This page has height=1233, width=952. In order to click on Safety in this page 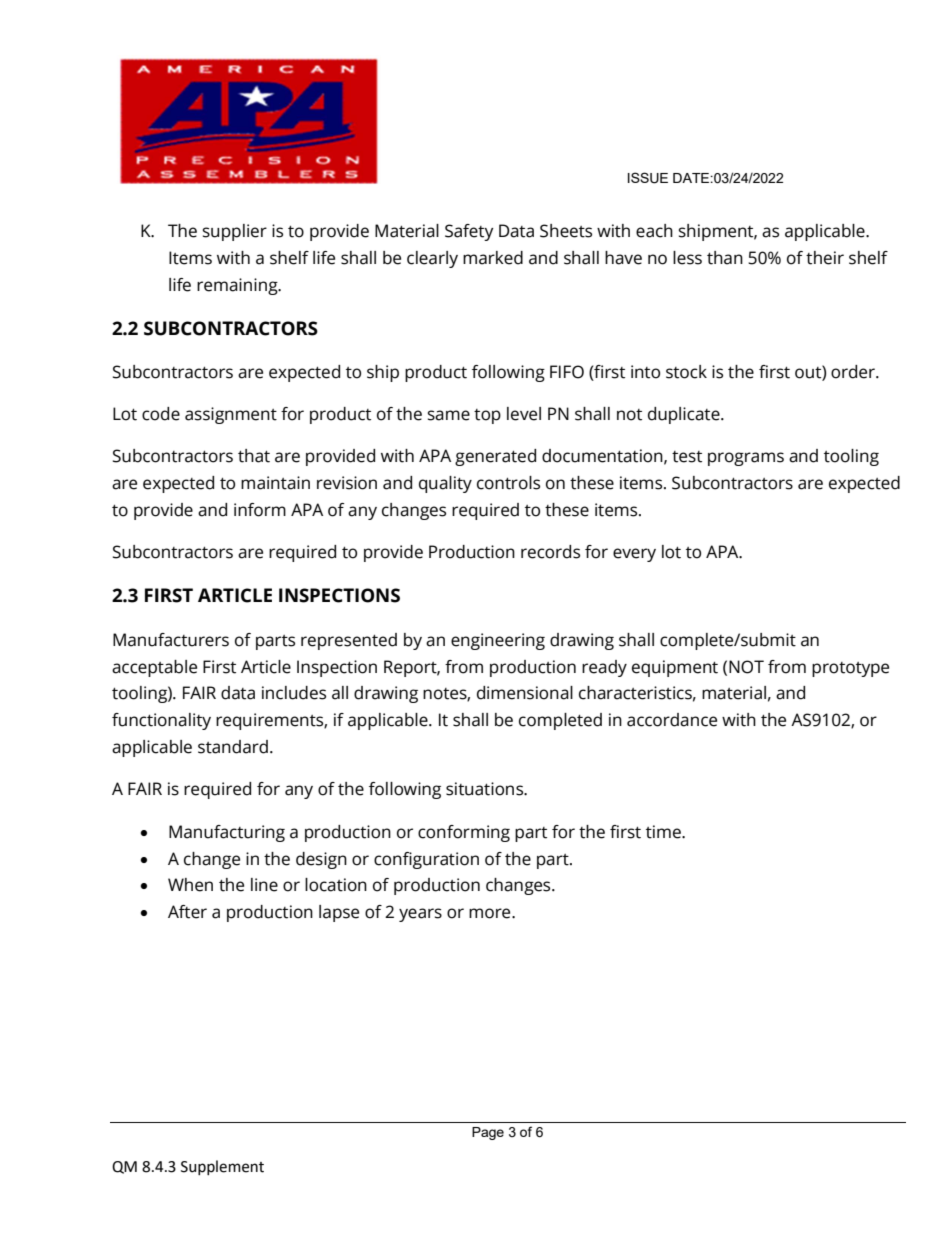, I will do `click(469, 232)`.
